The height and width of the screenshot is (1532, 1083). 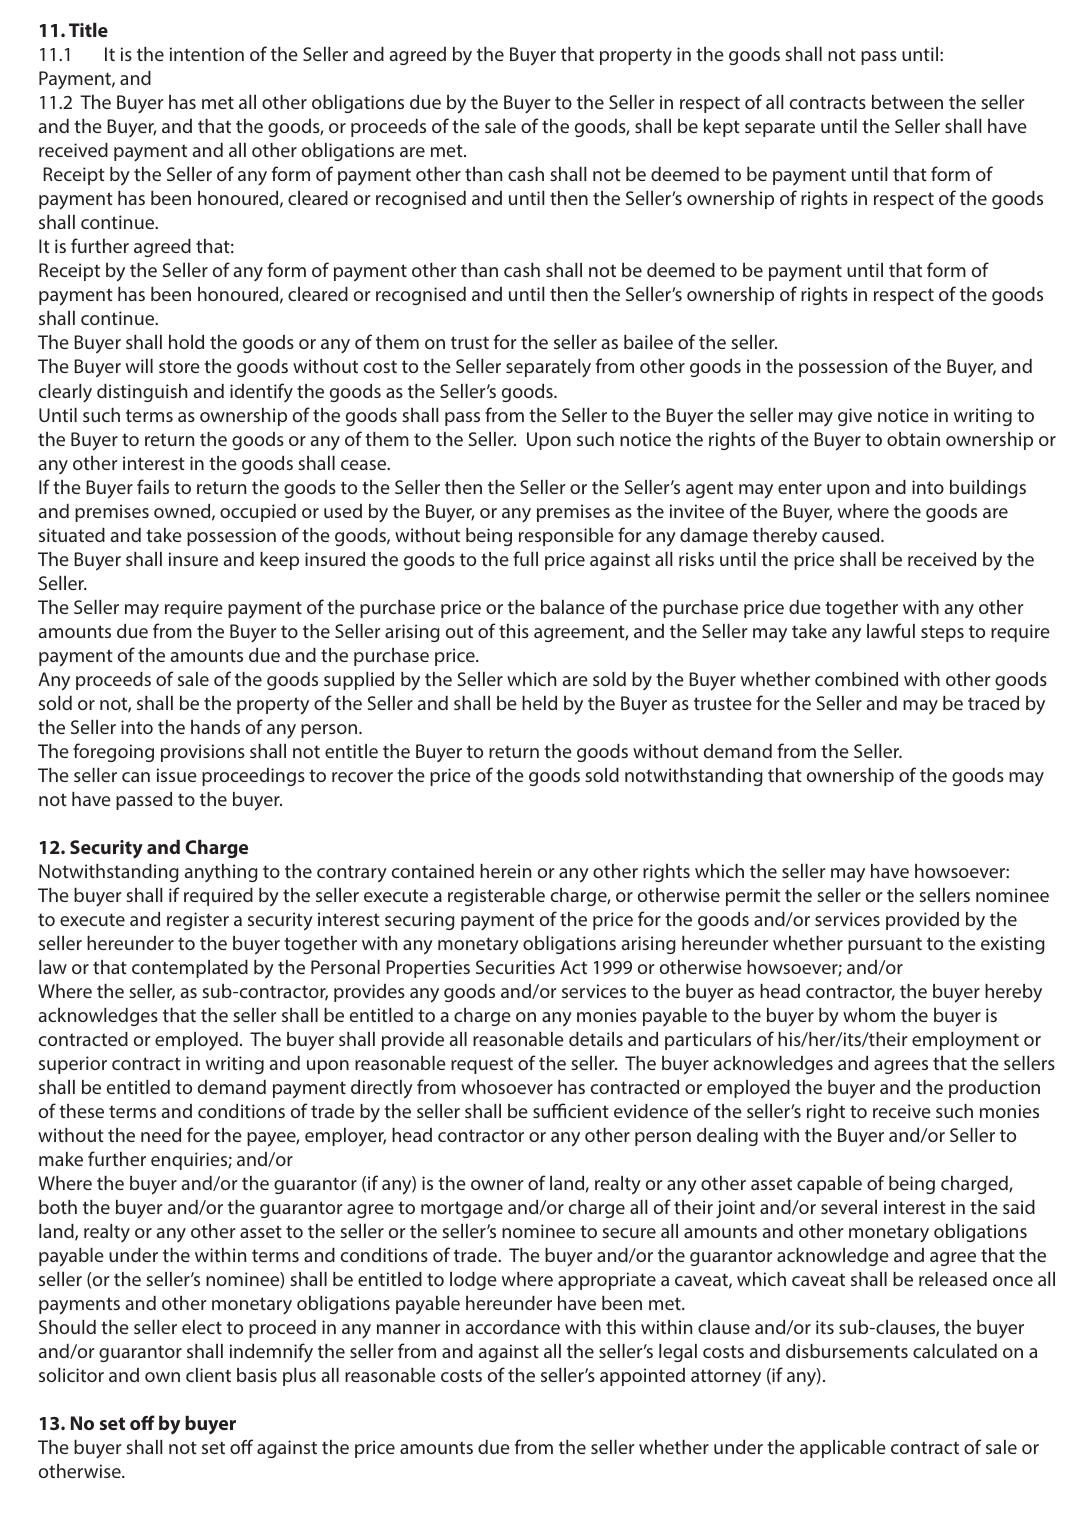 I want to click on employment, so click(x=965, y=1041).
